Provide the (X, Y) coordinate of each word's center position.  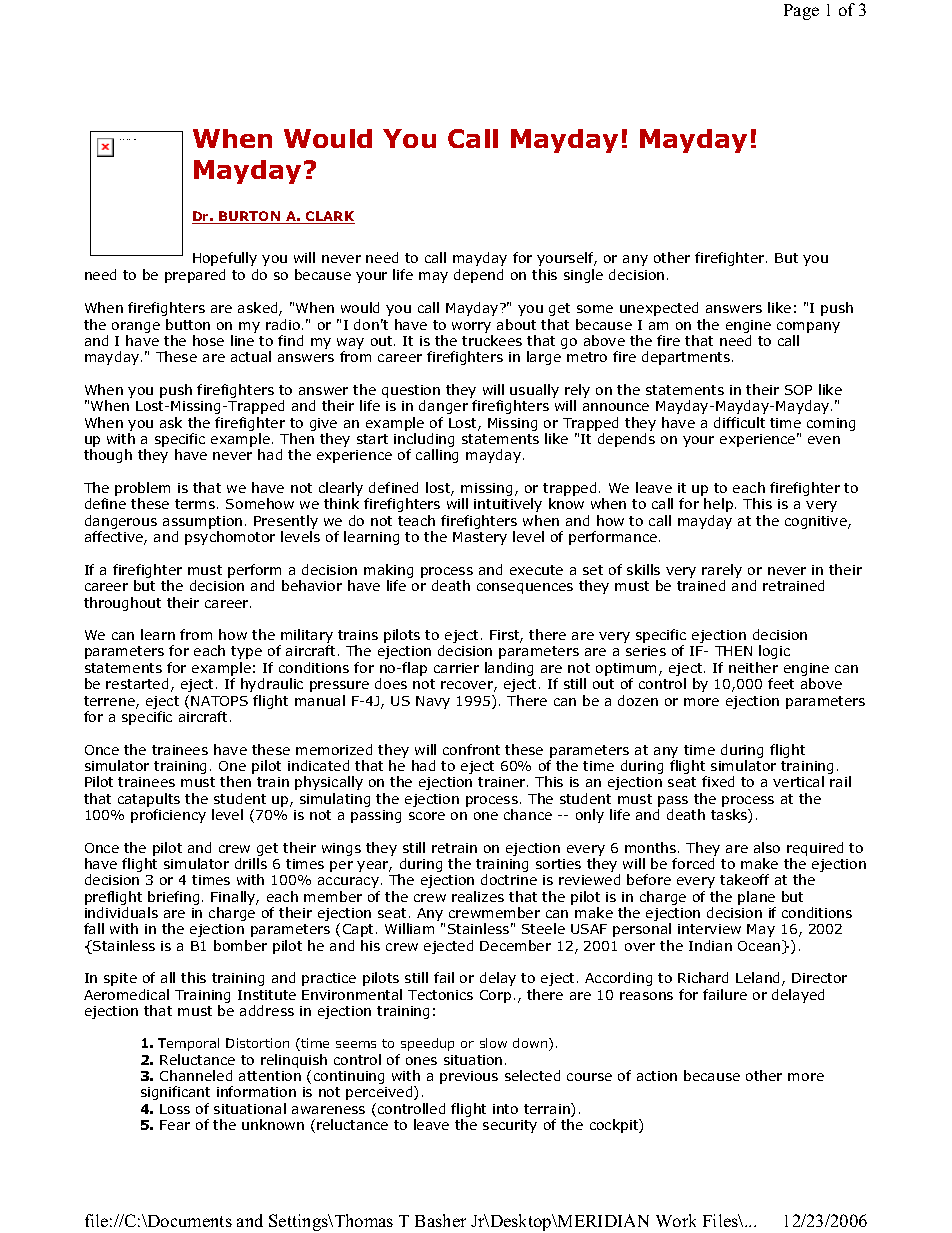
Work (676, 1220)
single (583, 276)
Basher (440, 1220)
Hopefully (225, 259)
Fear (175, 1125)
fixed (718, 781)
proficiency (168, 816)
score (427, 816)
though (108, 456)
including (424, 441)
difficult (739, 422)
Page (801, 12)
